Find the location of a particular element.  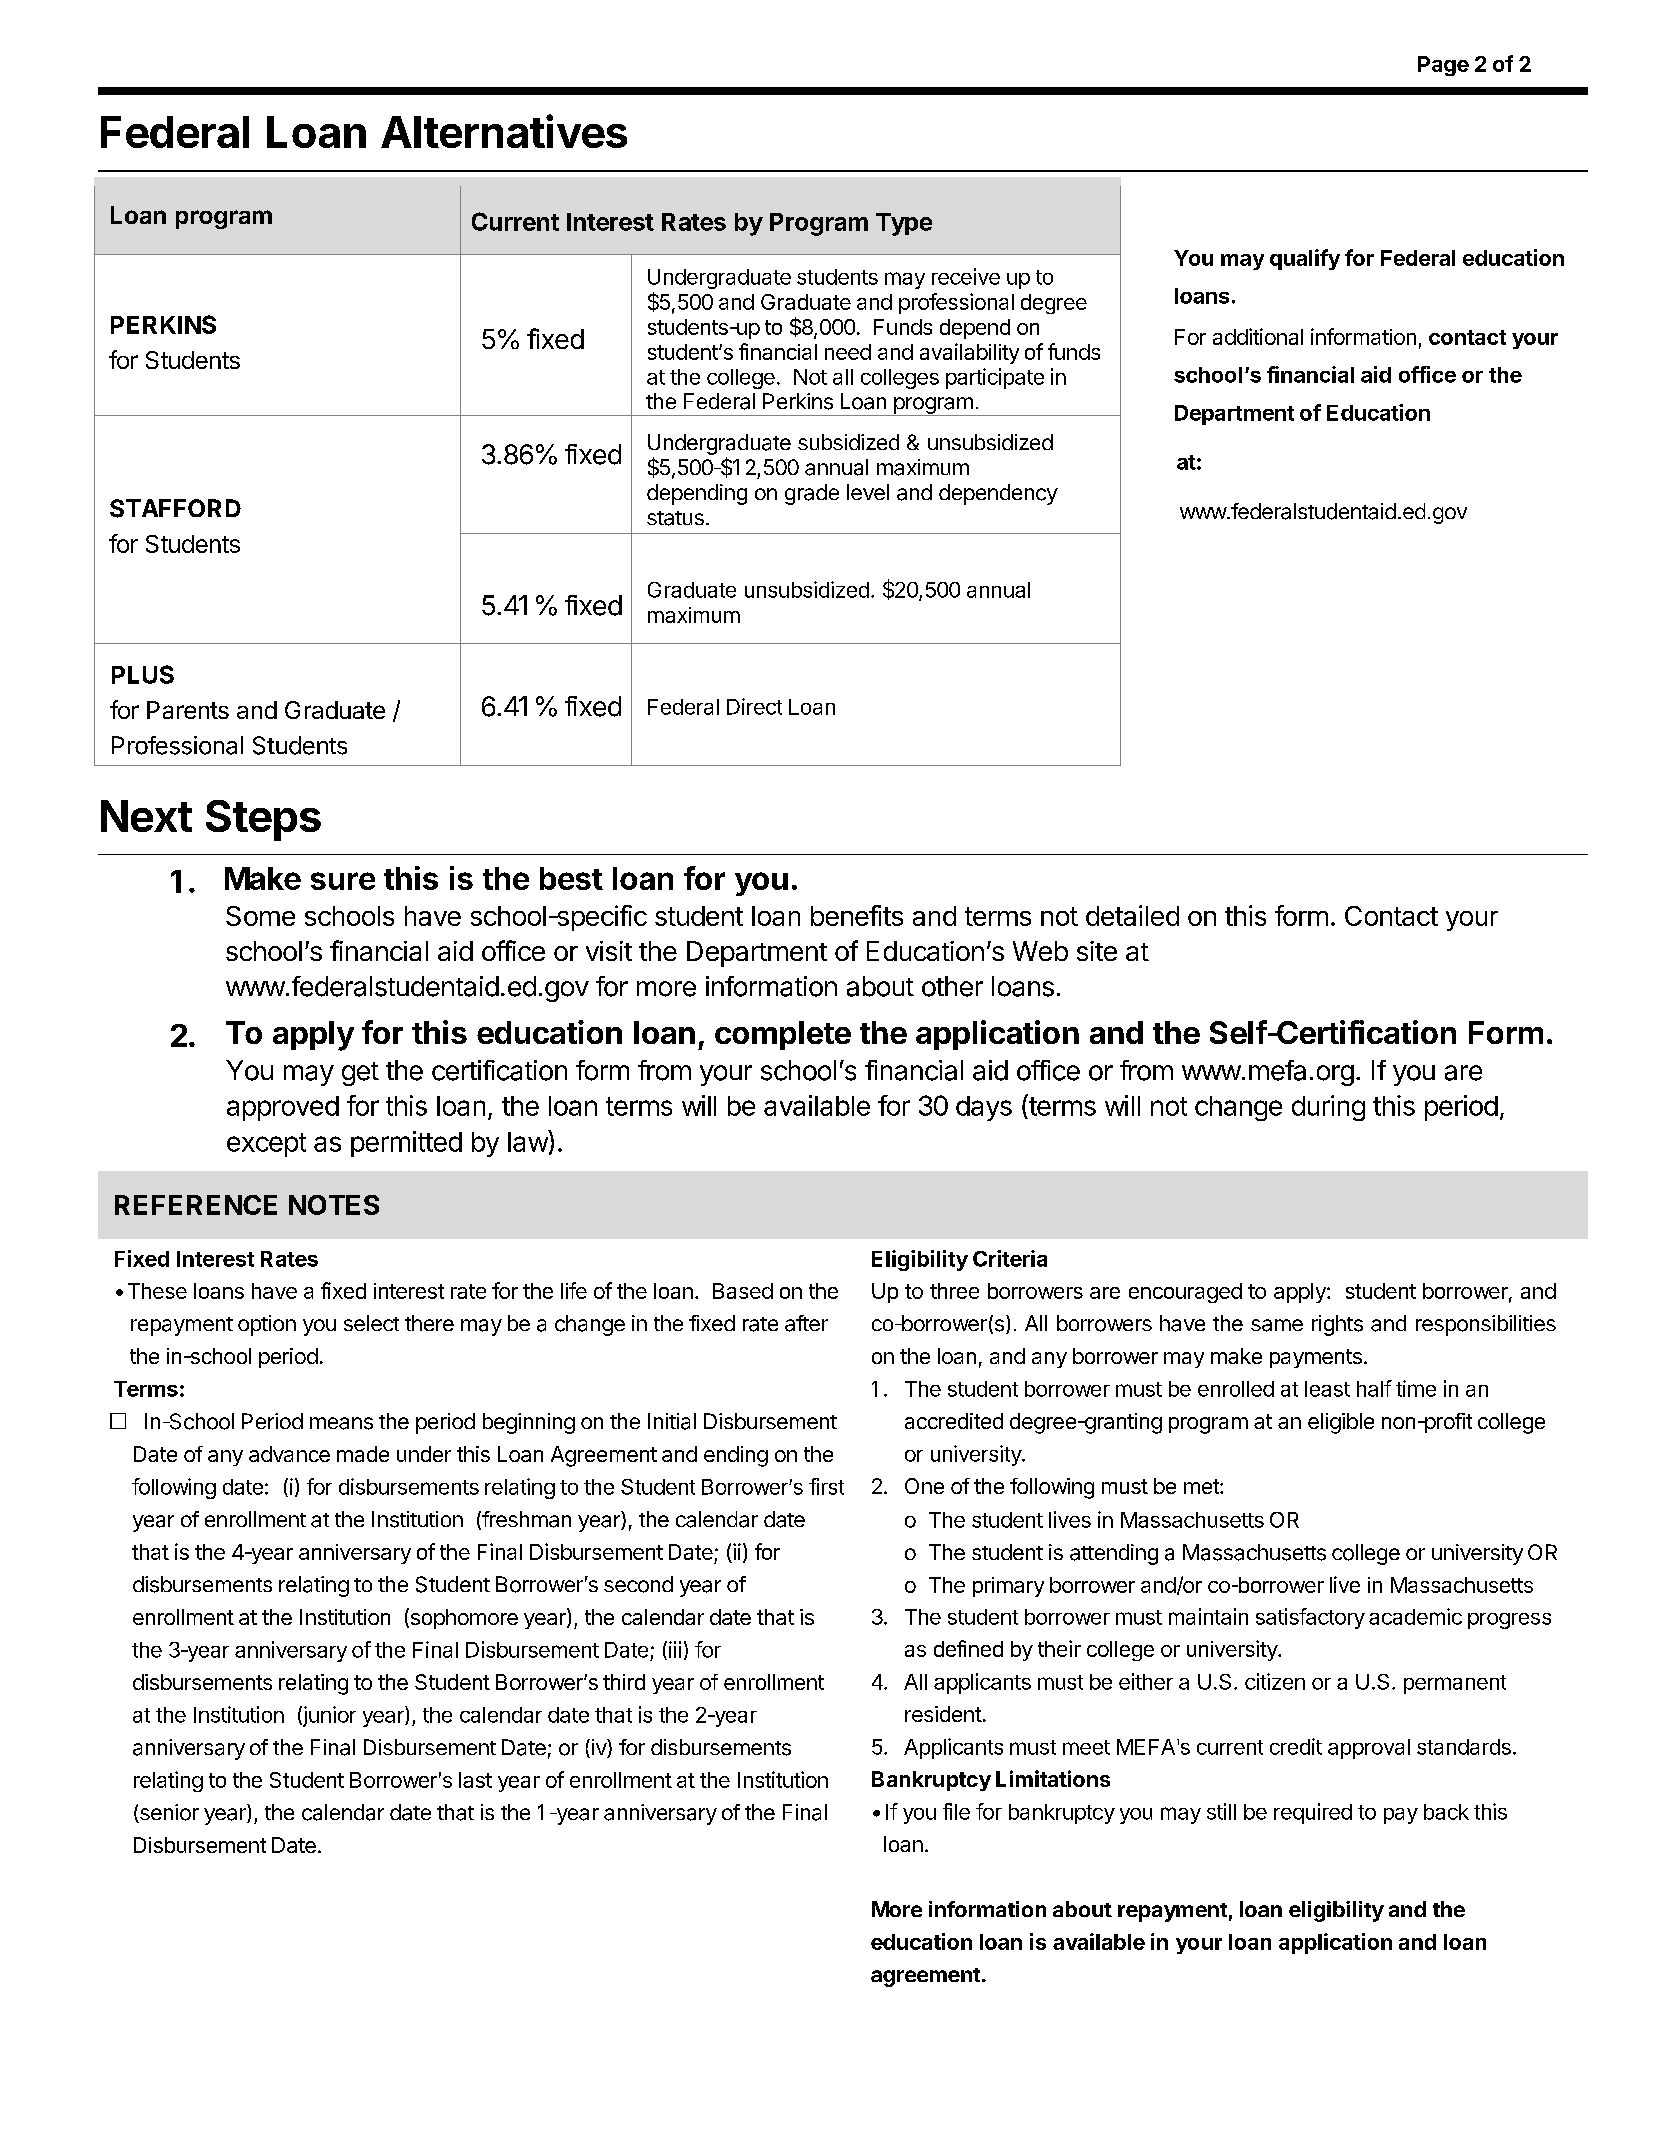

Type is located at coordinates (904, 224).
